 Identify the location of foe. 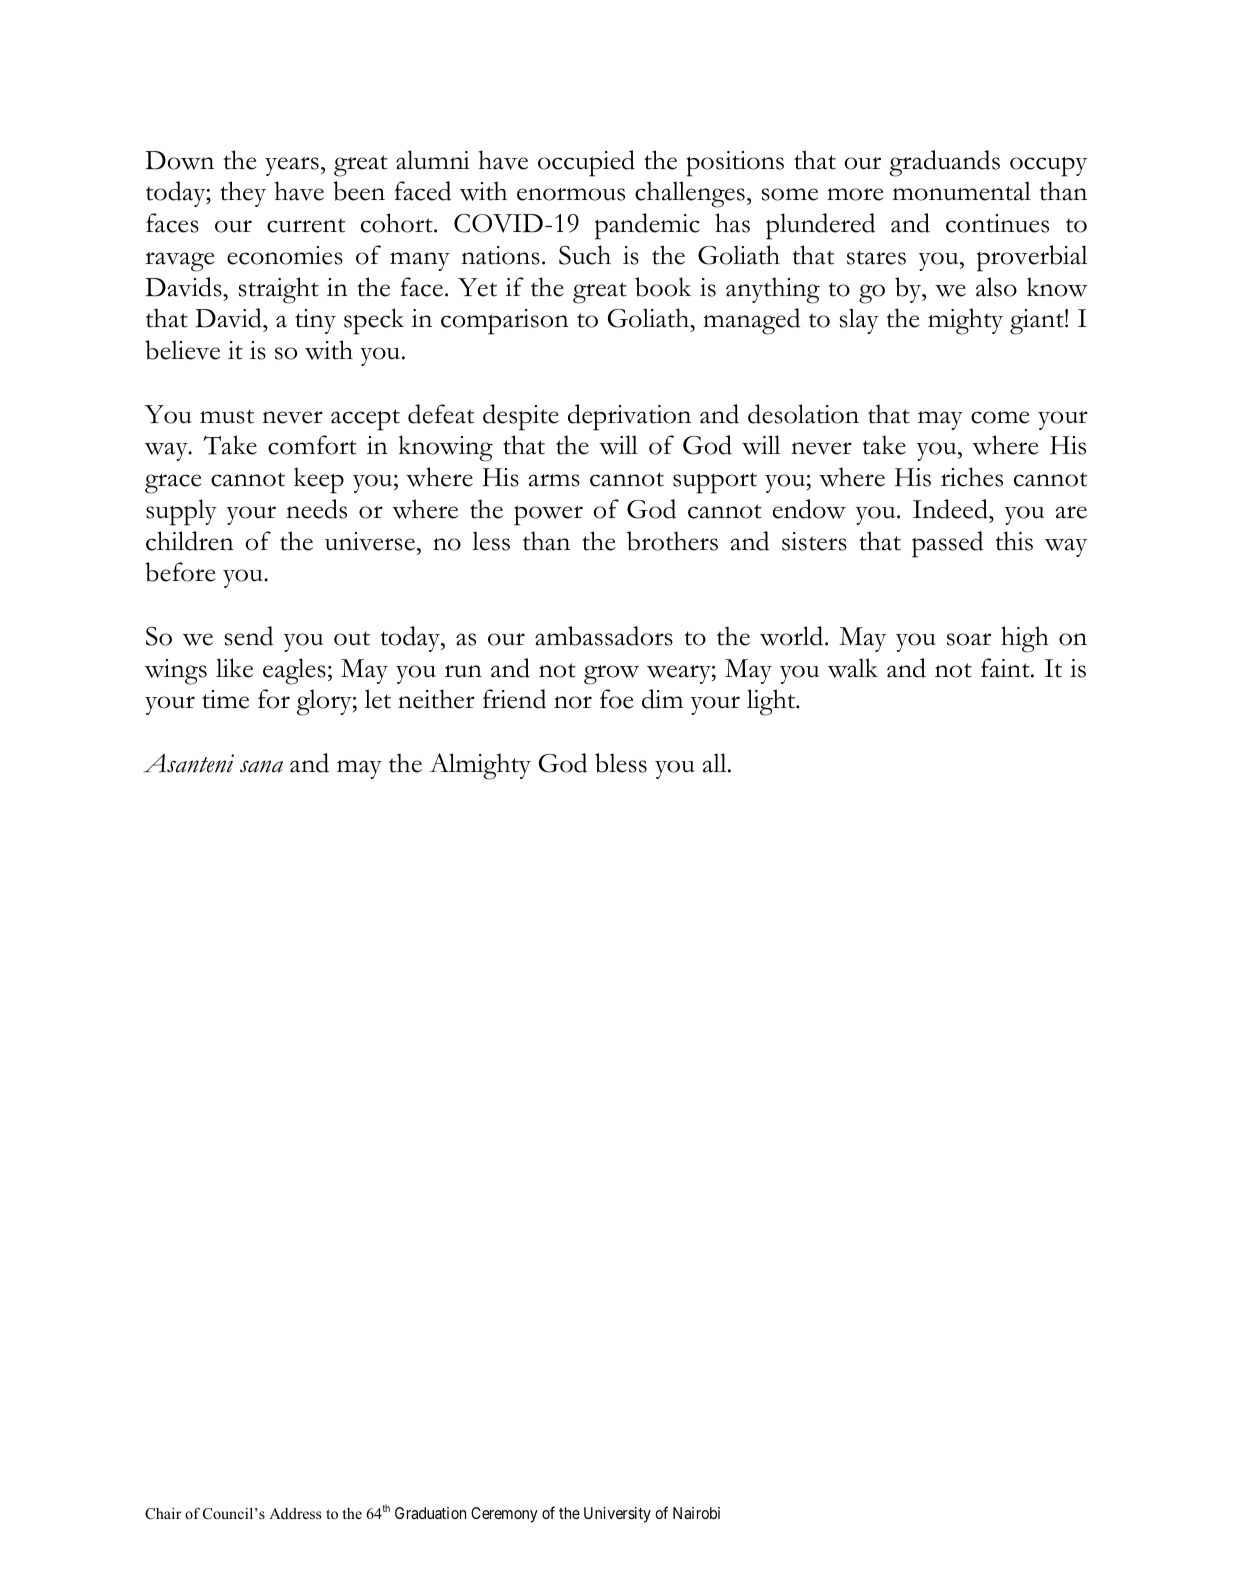
(617, 699).
